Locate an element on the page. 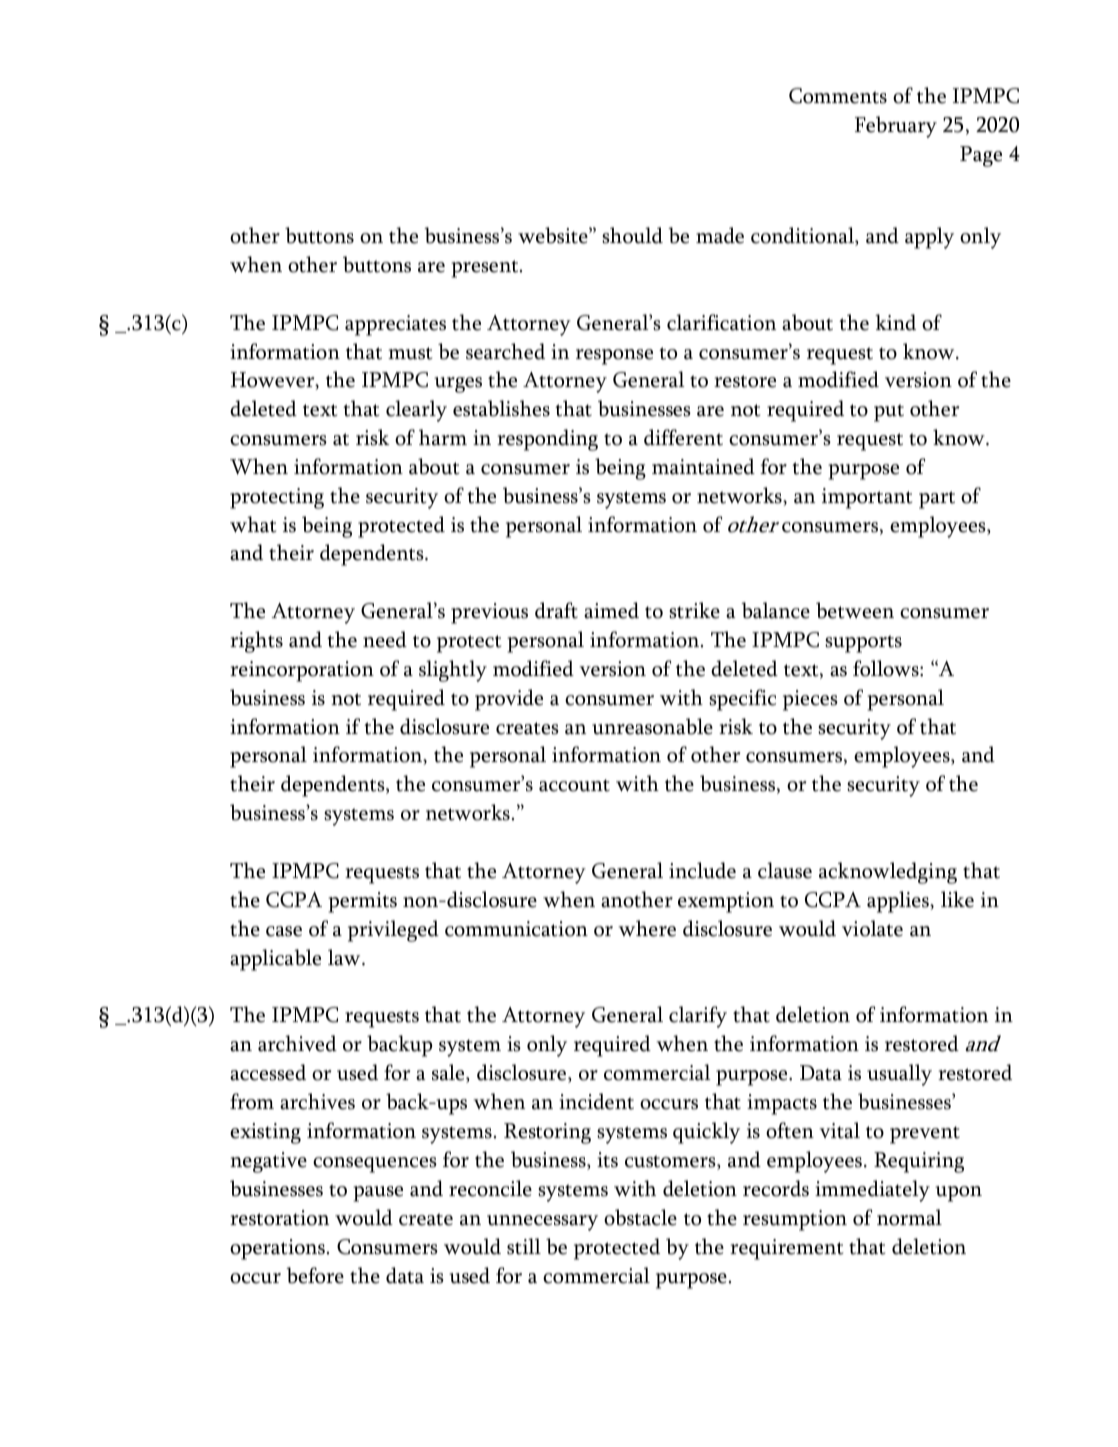 Image resolution: width=1118 pixels, height=1447 pixels. before is located at coordinates (315, 1275).
